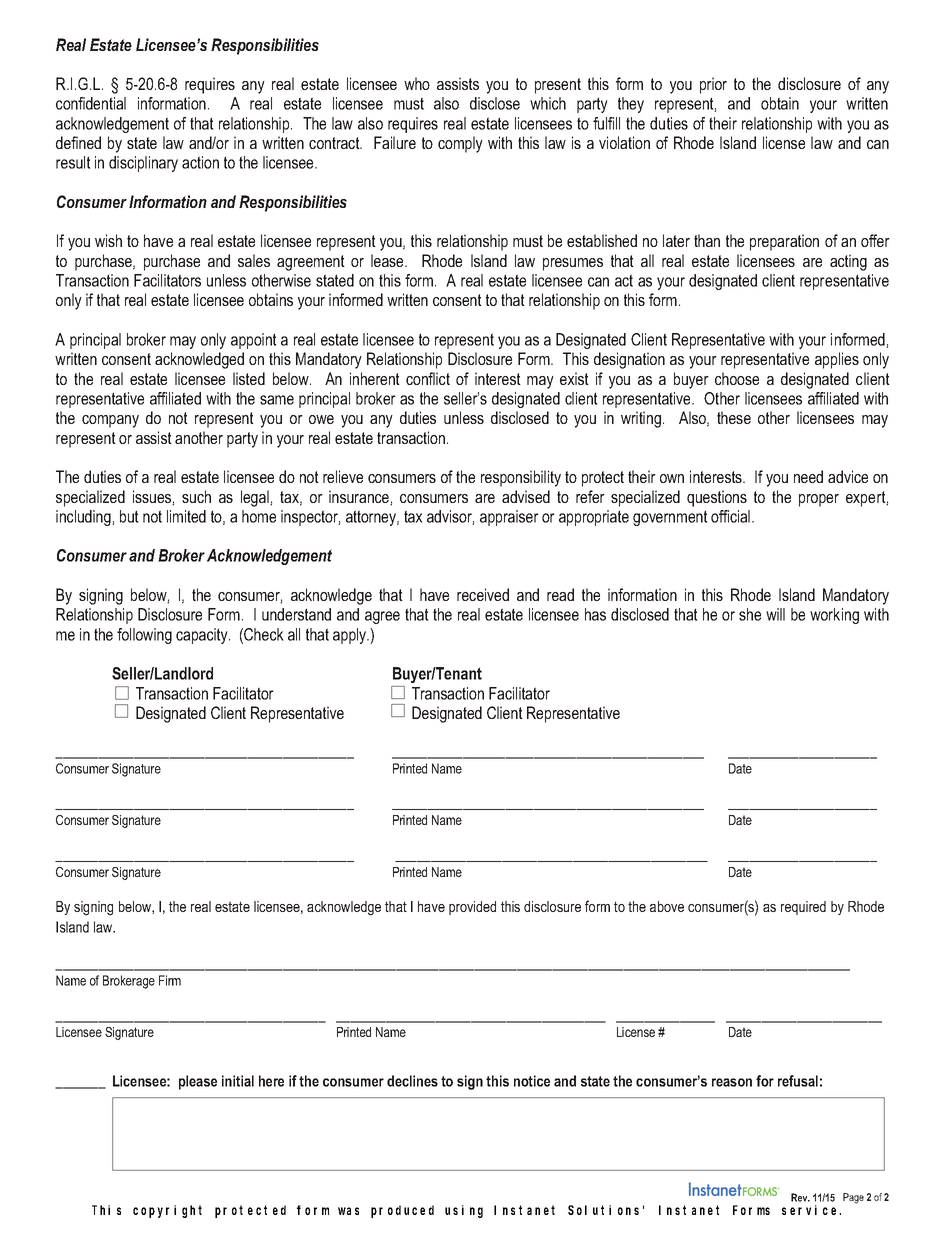 This document has height=1233, width=952. Describe the element at coordinates (803, 908) in the document. I see `required` at that location.
